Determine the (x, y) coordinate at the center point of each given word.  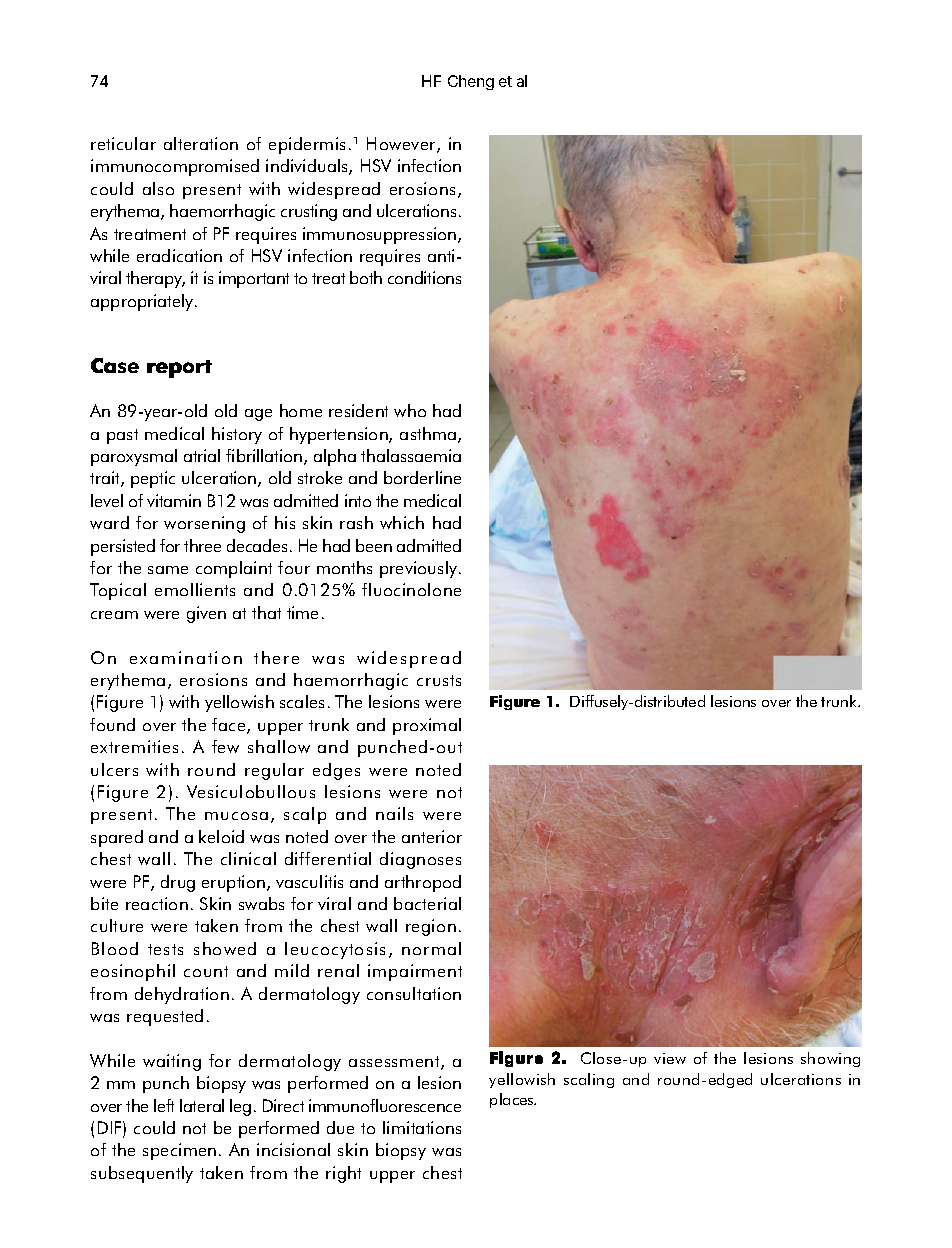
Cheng (471, 82)
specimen (179, 1151)
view (670, 1058)
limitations (422, 1127)
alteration (201, 143)
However (402, 145)
